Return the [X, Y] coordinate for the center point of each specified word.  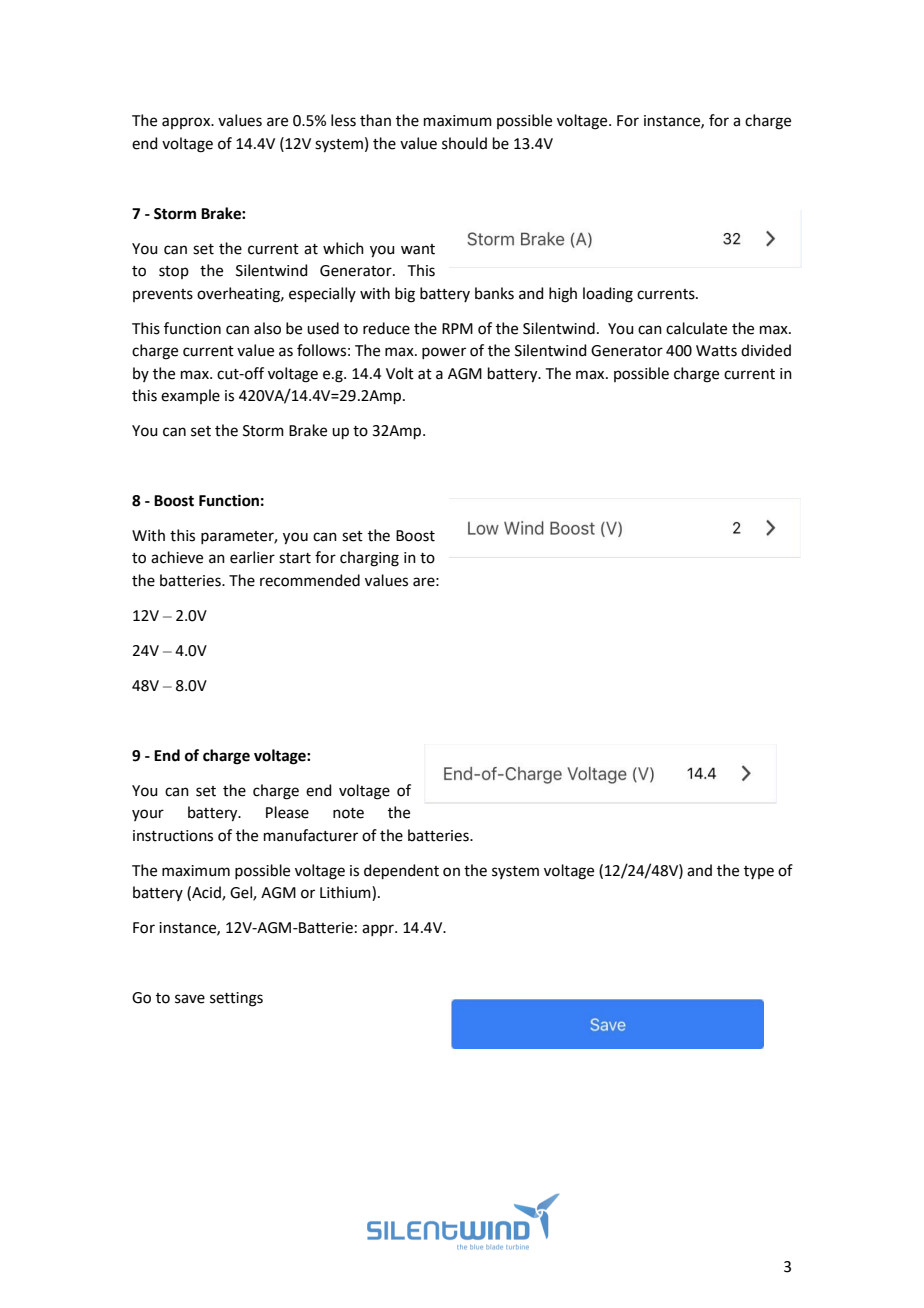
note [348, 813]
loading [608, 295]
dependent [401, 871]
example [190, 396]
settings [236, 999]
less [343, 120]
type [759, 872]
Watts [716, 351]
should [464, 143]
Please [287, 812]
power [444, 353]
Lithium [346, 893]
